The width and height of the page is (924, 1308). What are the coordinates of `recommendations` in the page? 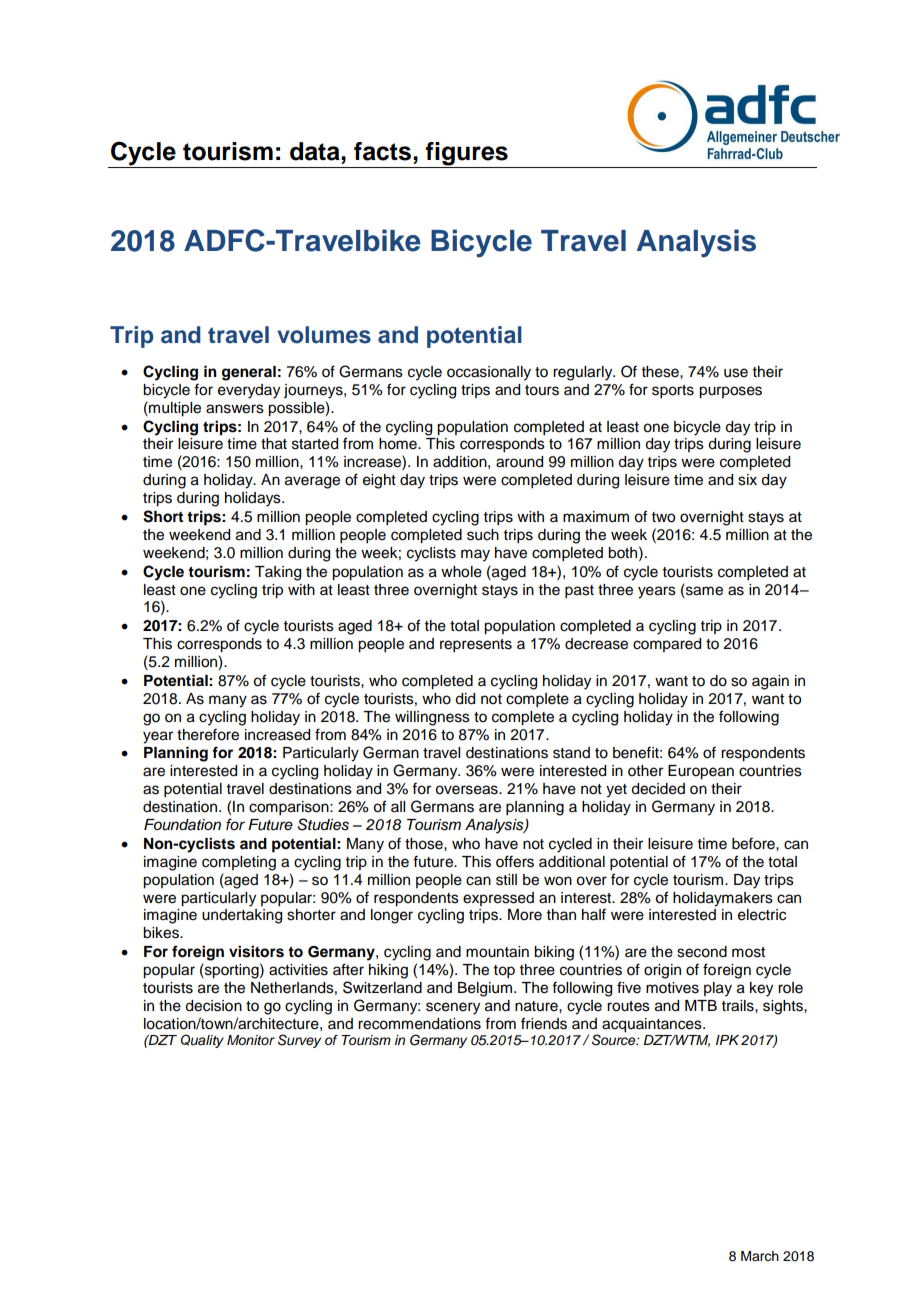 It's located at (419, 1024).
